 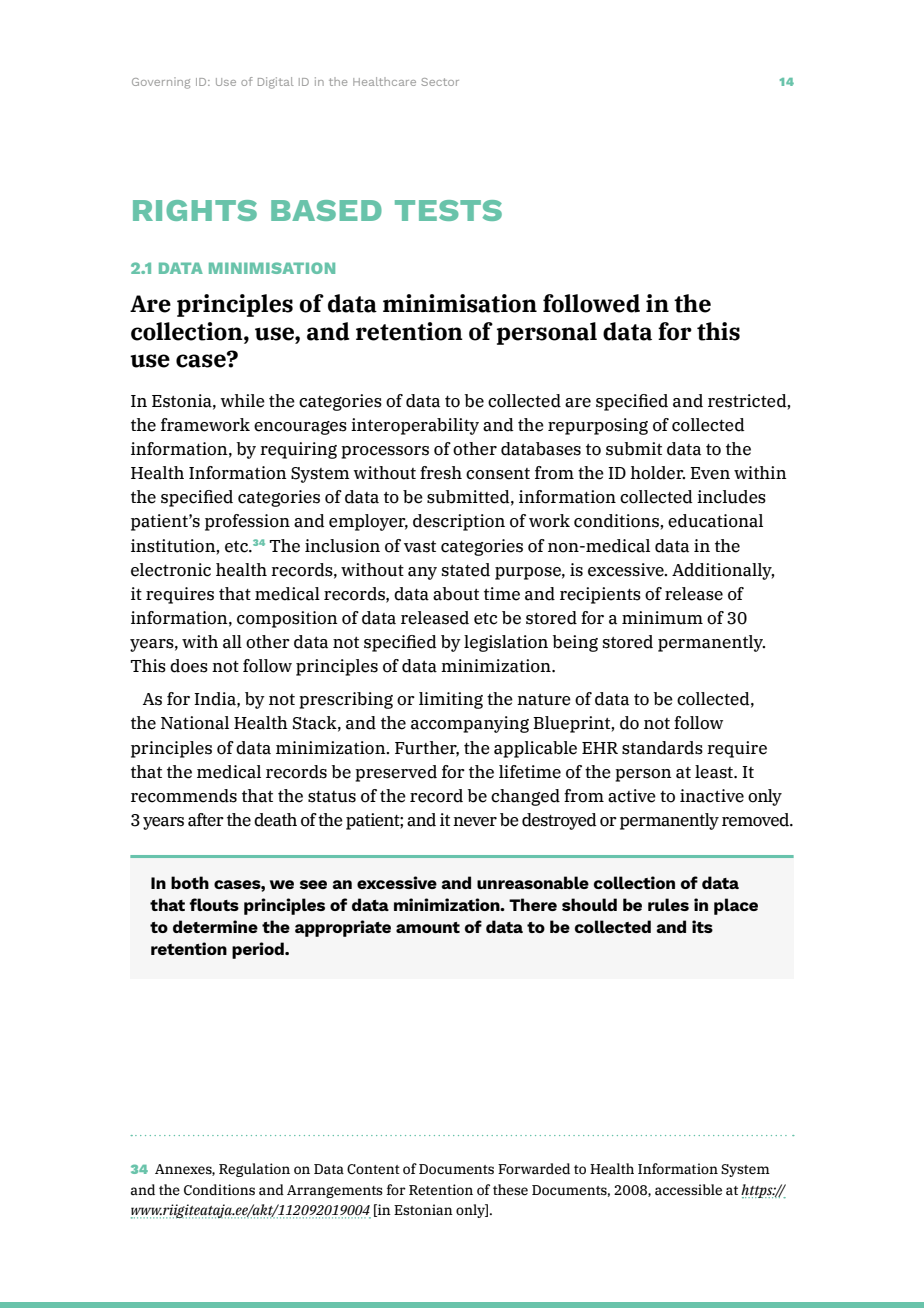 I want to click on Regulation, so click(x=254, y=1170).
